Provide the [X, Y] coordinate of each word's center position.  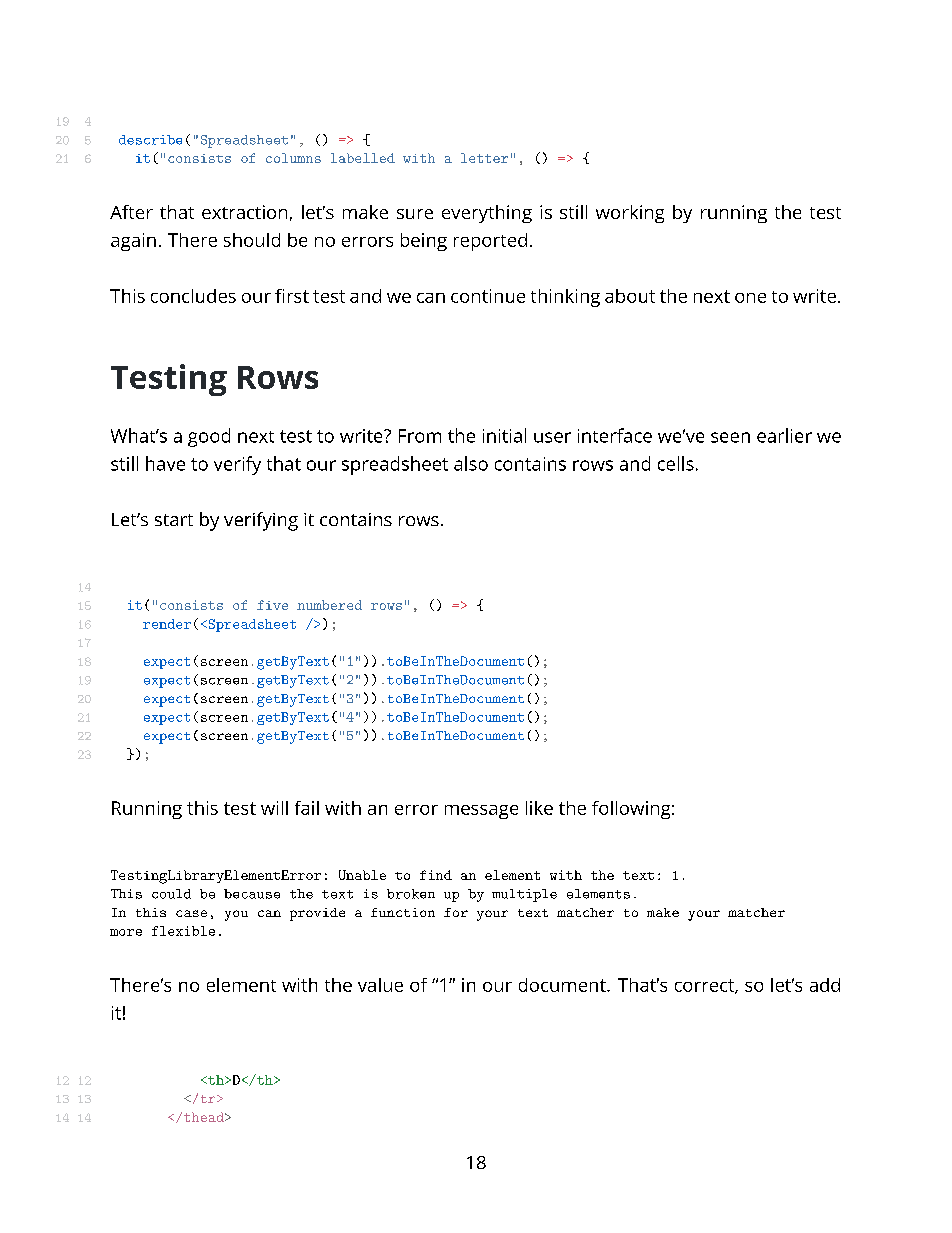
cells [676, 463]
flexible [183, 931]
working [630, 214]
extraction [244, 212]
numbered [329, 605]
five [272, 605]
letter [484, 158]
